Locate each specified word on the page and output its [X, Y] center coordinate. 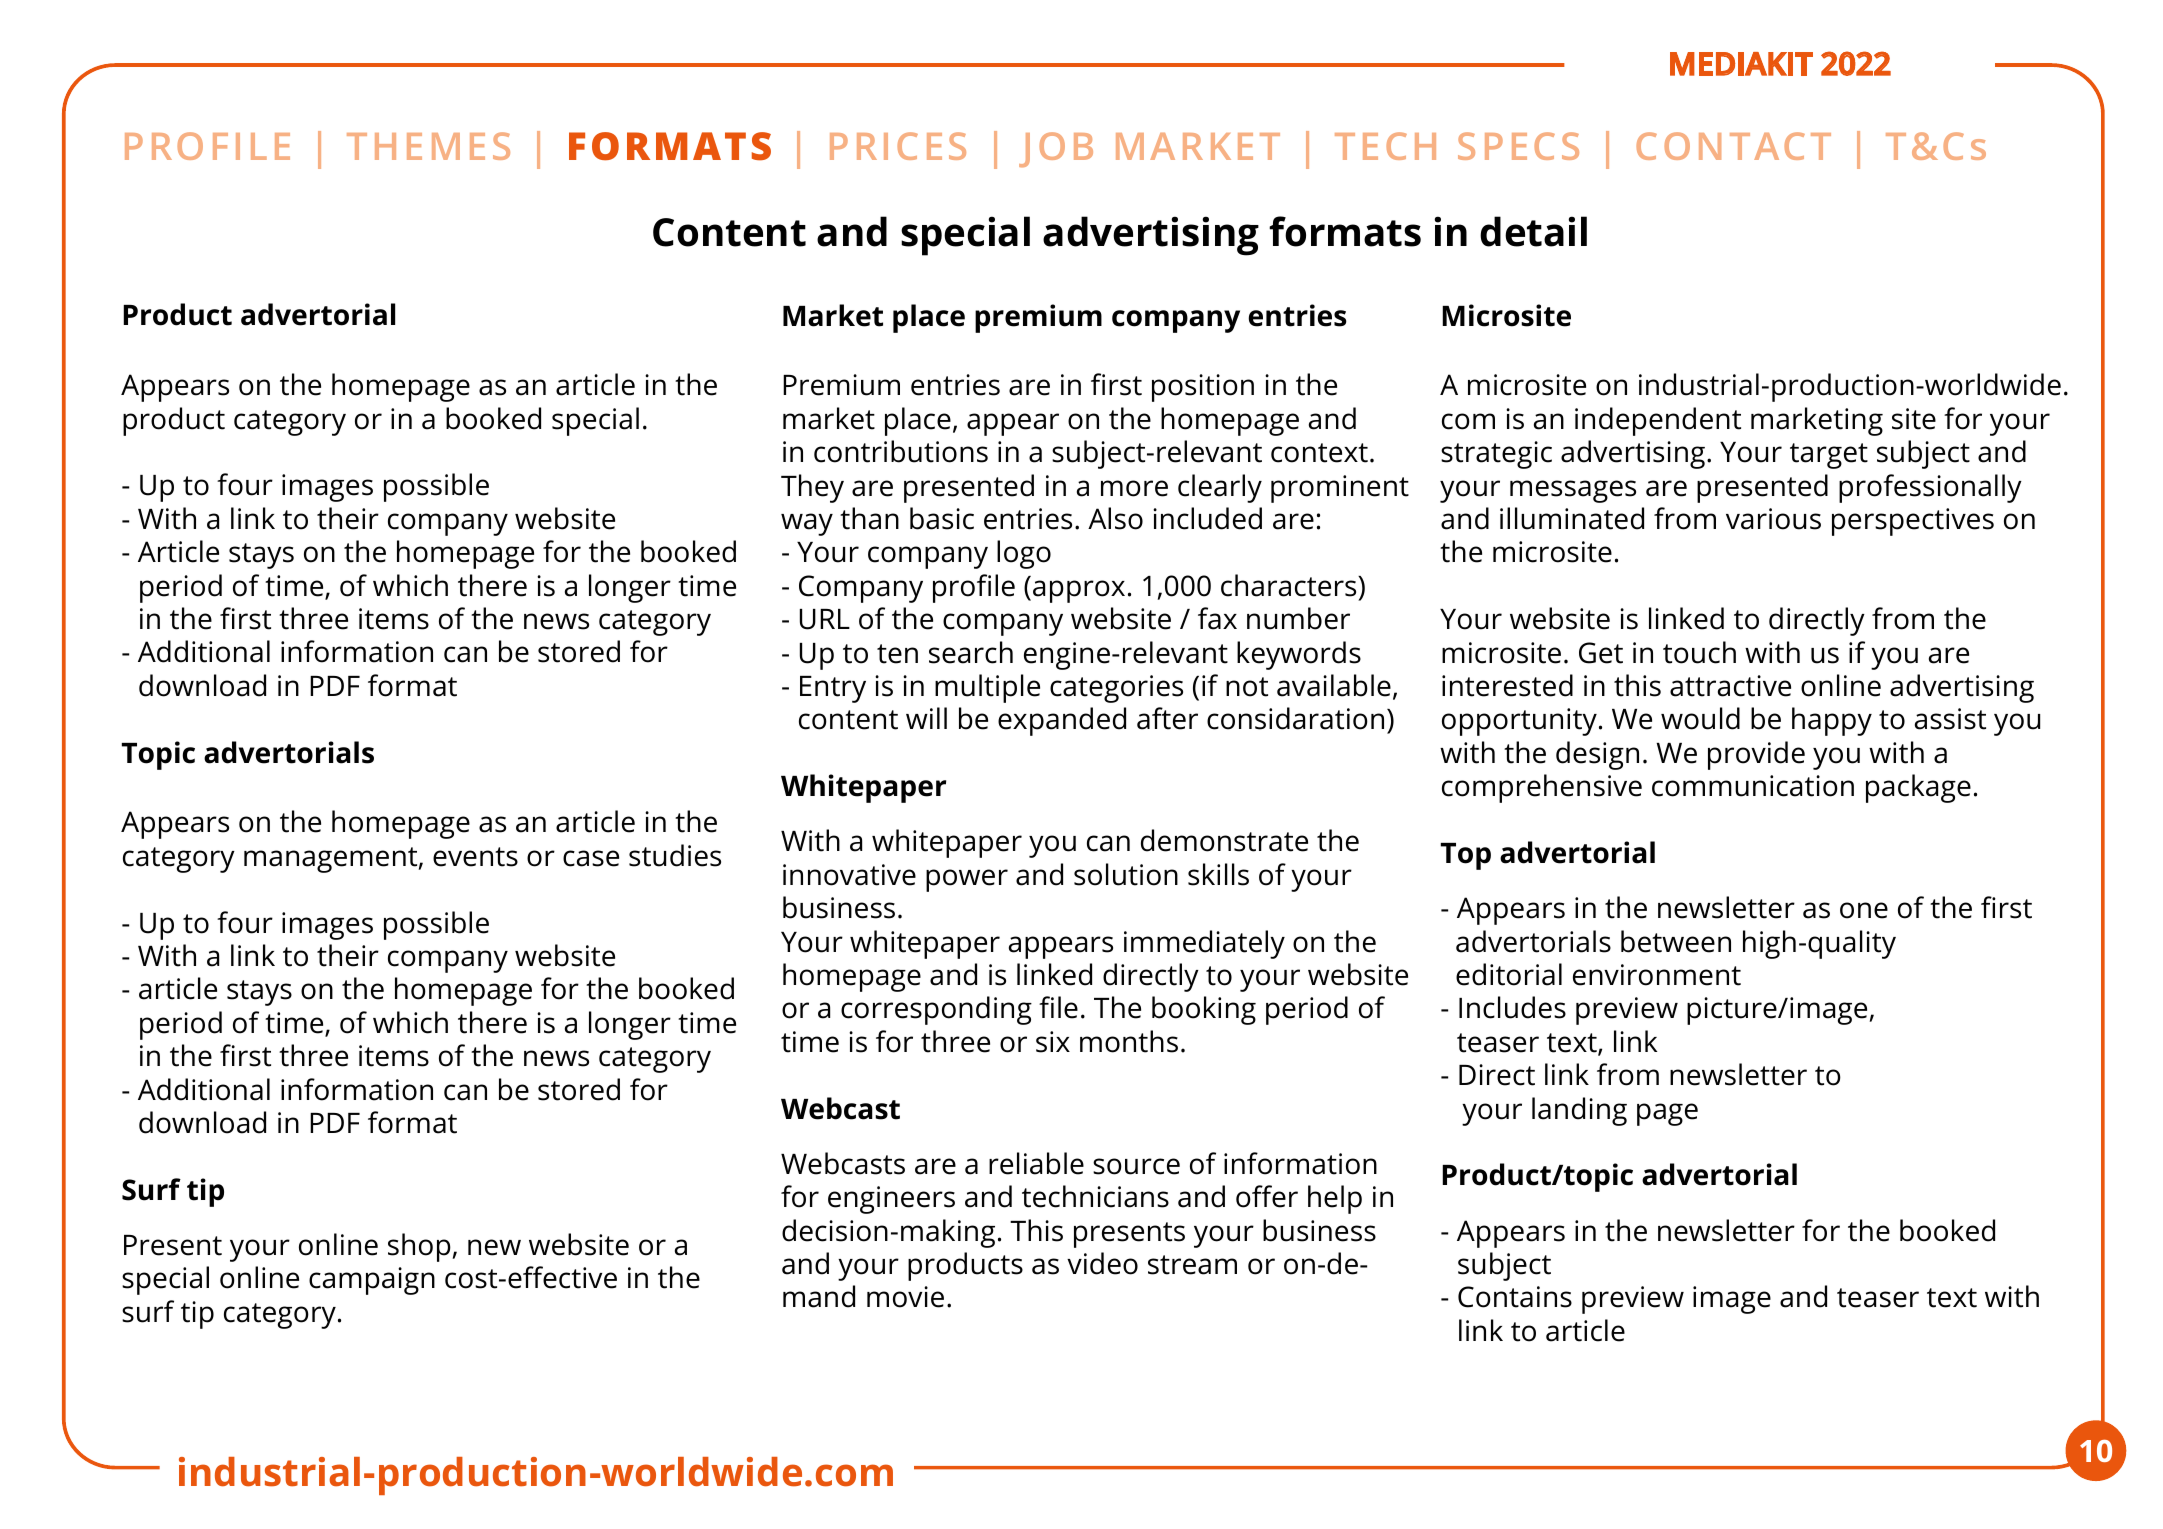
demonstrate [1224, 840]
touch [1699, 652]
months [1129, 1041]
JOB [1056, 149]
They [812, 488]
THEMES [428, 146]
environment [1657, 975]
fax [1217, 618]
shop [420, 1247]
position [1203, 388]
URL [825, 619]
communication [1753, 786]
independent [1658, 421]
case [591, 858]
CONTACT [1733, 146]
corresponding [936, 1010]
